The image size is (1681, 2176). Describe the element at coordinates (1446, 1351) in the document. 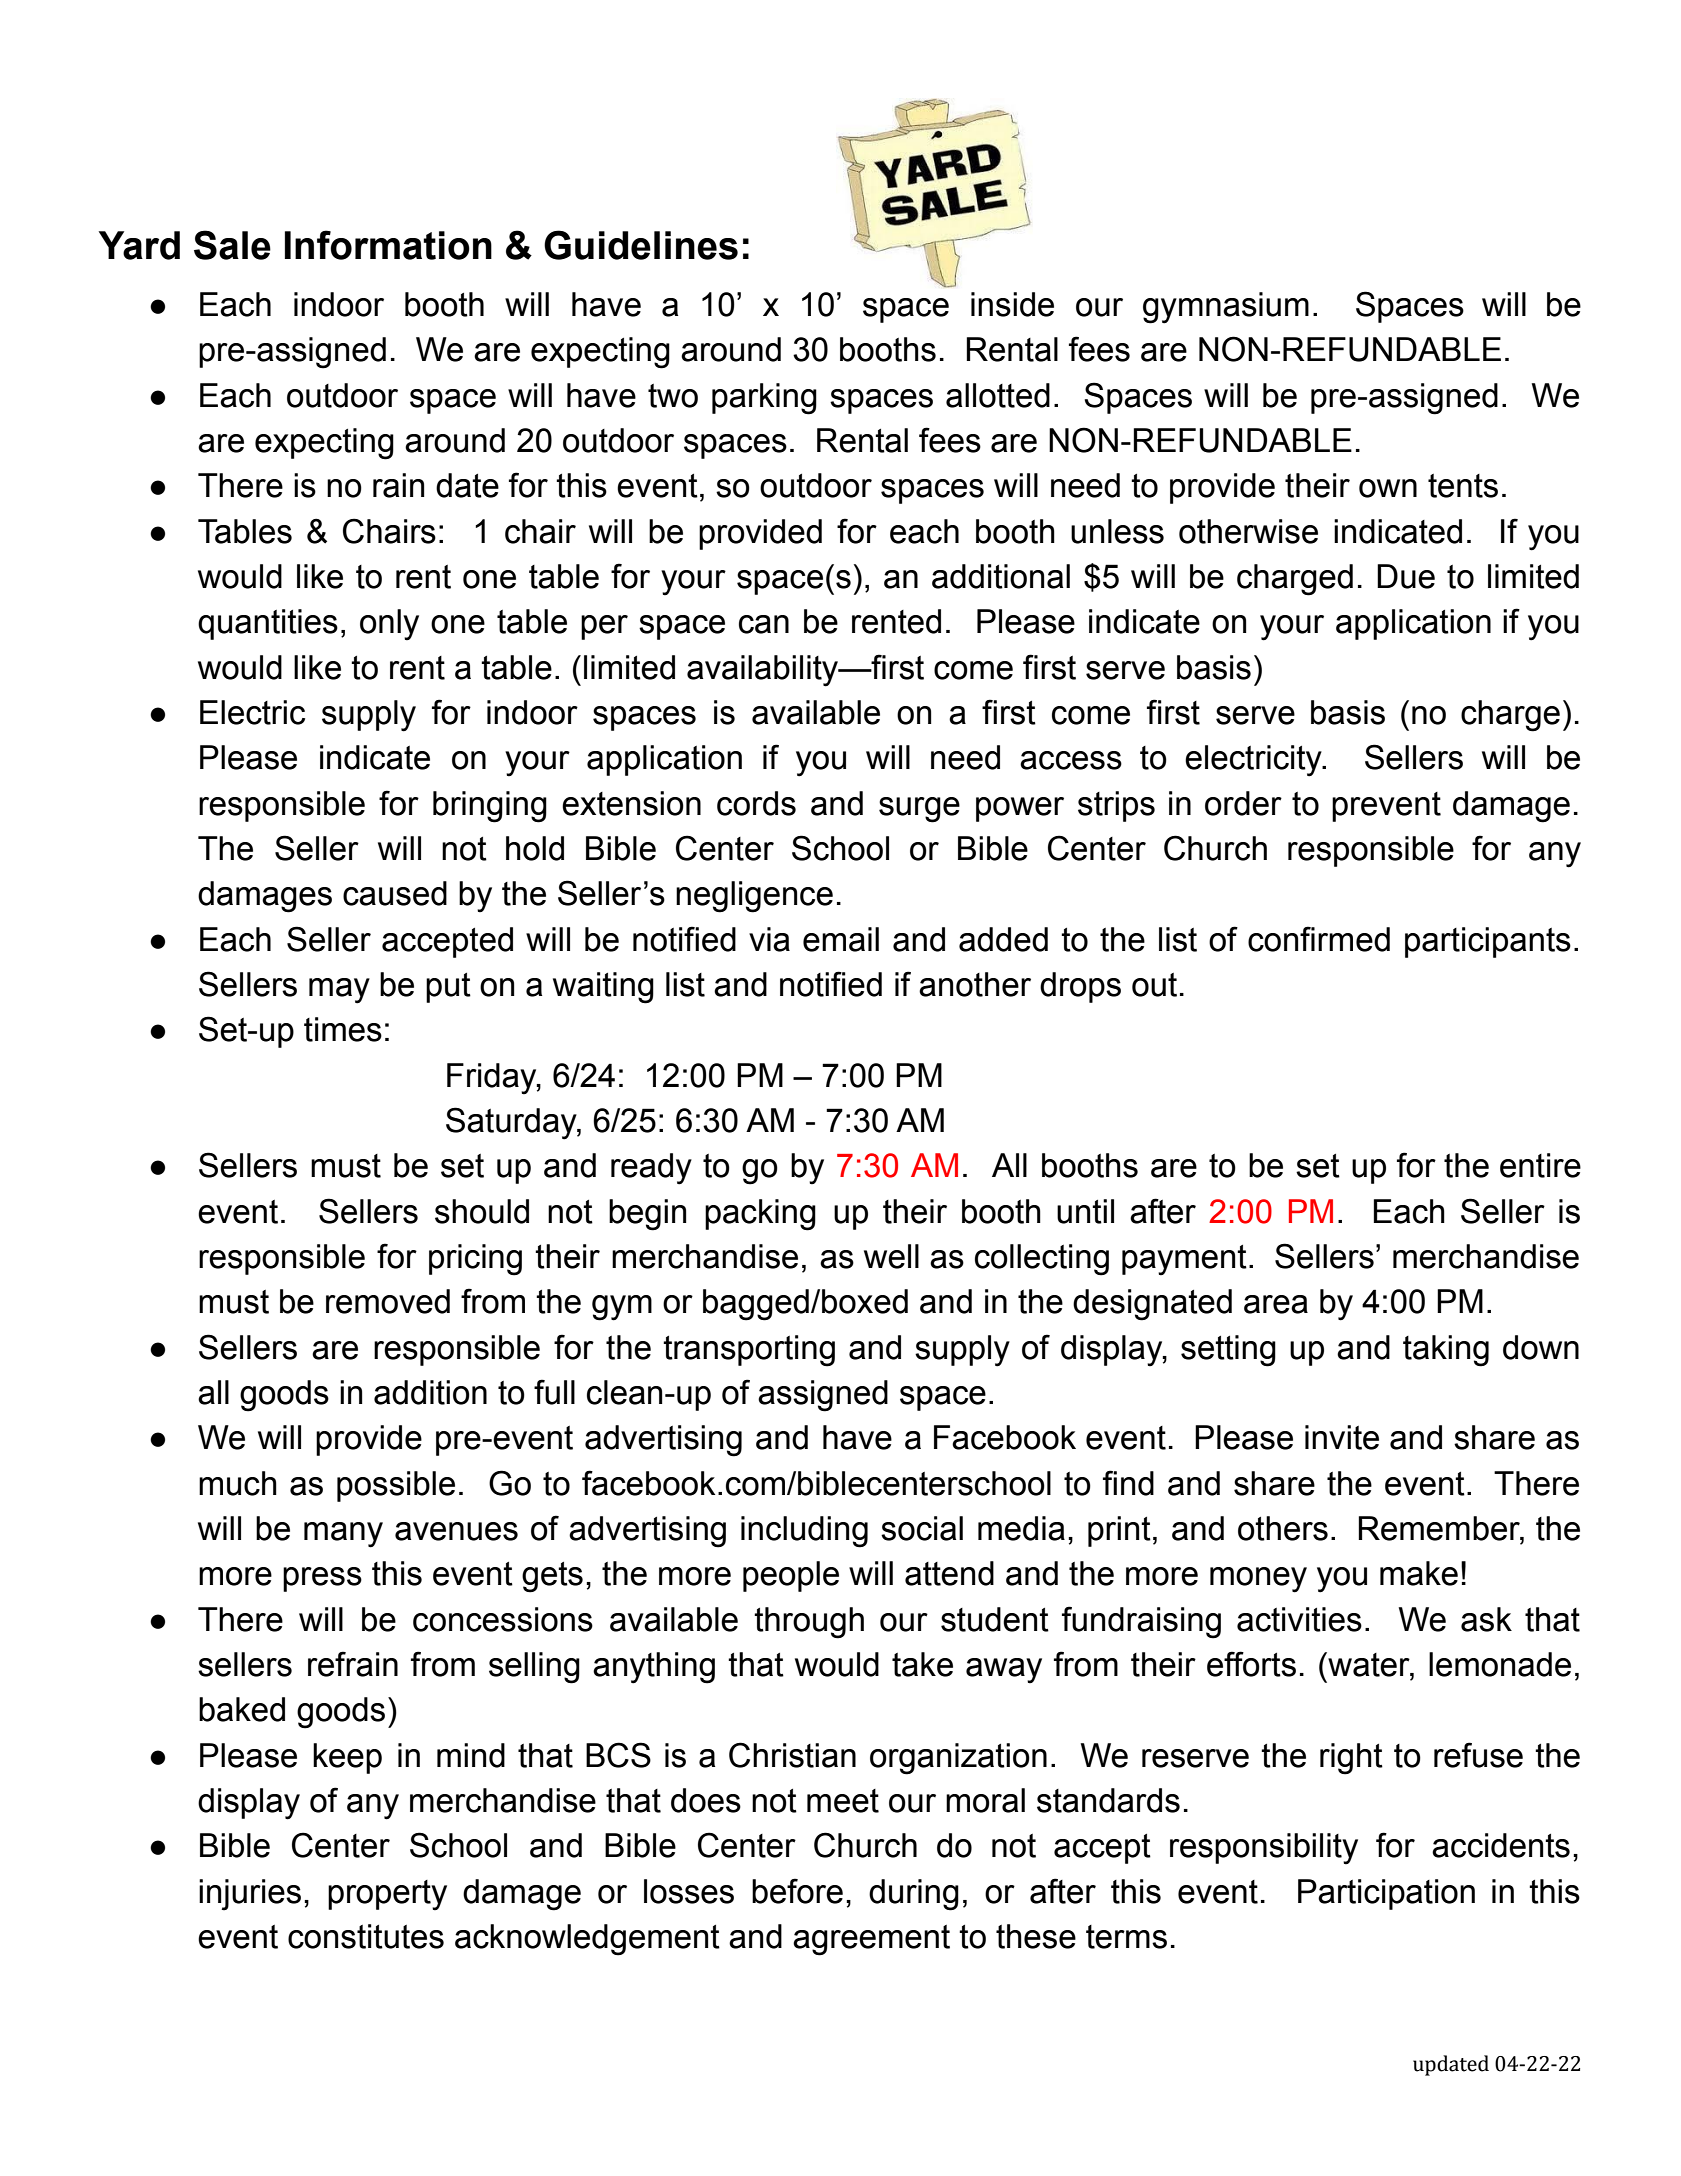

I see `taking` at that location.
